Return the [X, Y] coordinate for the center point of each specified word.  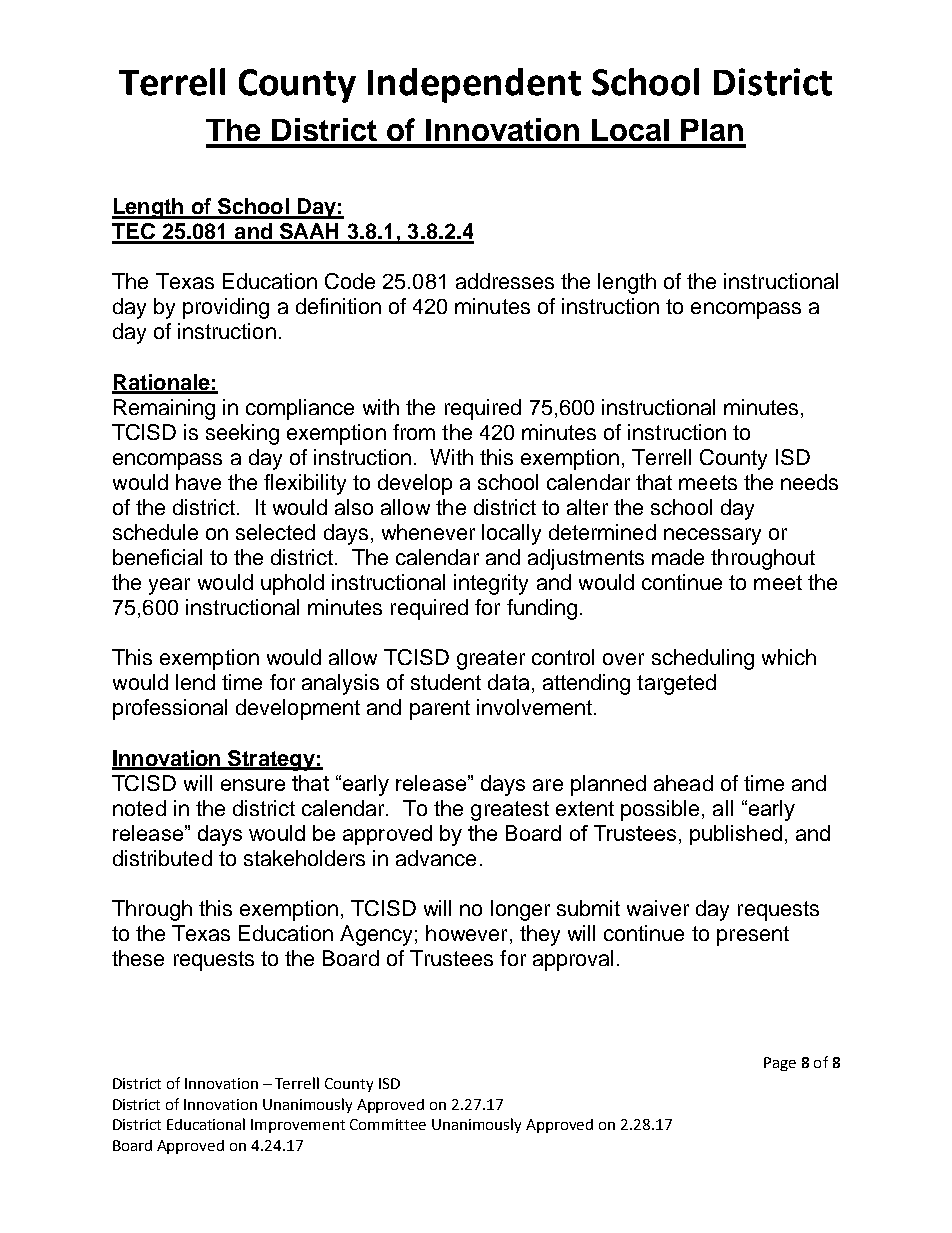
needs [809, 482]
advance [436, 858]
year [169, 586]
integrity [491, 584]
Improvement [298, 1126]
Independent [474, 85]
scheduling [703, 659]
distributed [162, 858]
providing [226, 308]
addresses [505, 281]
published [736, 835]
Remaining [164, 409]
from [414, 432]
